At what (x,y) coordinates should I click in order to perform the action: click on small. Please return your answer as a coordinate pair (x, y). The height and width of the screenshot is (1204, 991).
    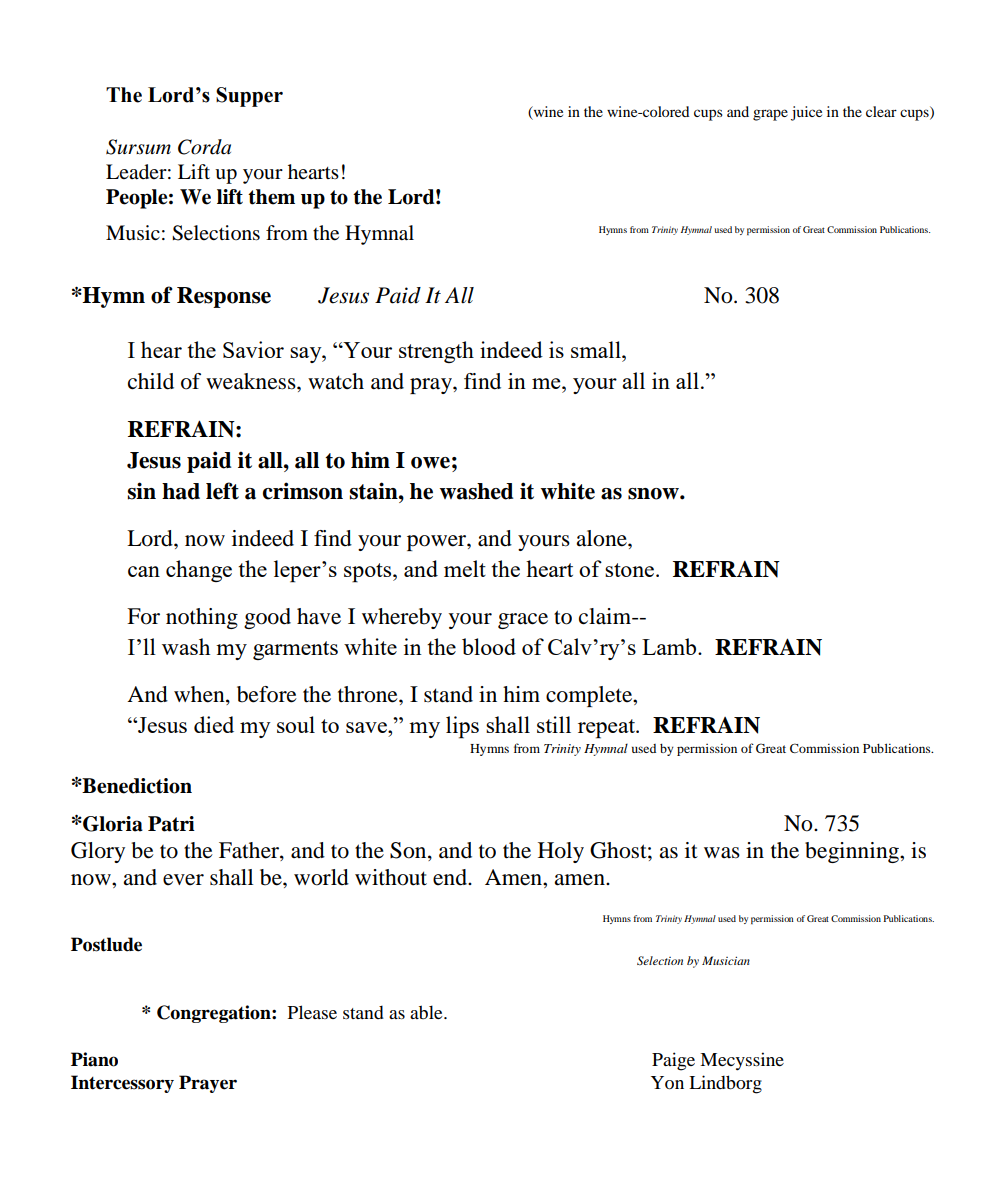
    Looking at the image, I should click on (597, 349).
